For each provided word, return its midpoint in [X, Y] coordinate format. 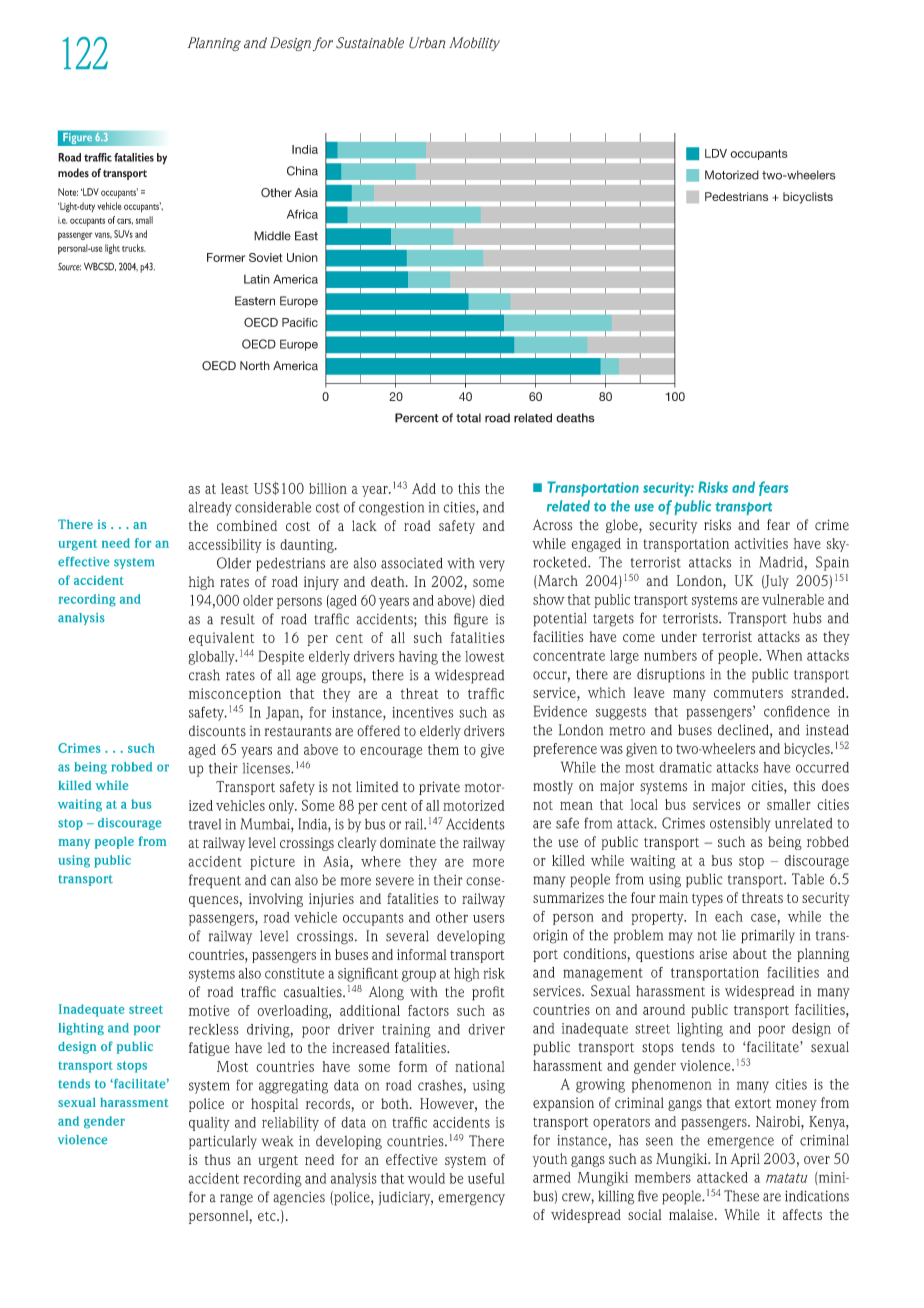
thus [218, 1159]
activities [761, 543]
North [255, 366]
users [489, 918]
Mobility [474, 44]
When [784, 655]
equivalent [221, 639]
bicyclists [808, 198]
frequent [215, 881]
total [468, 418]
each [729, 916]
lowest [485, 656]
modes [73, 173]
